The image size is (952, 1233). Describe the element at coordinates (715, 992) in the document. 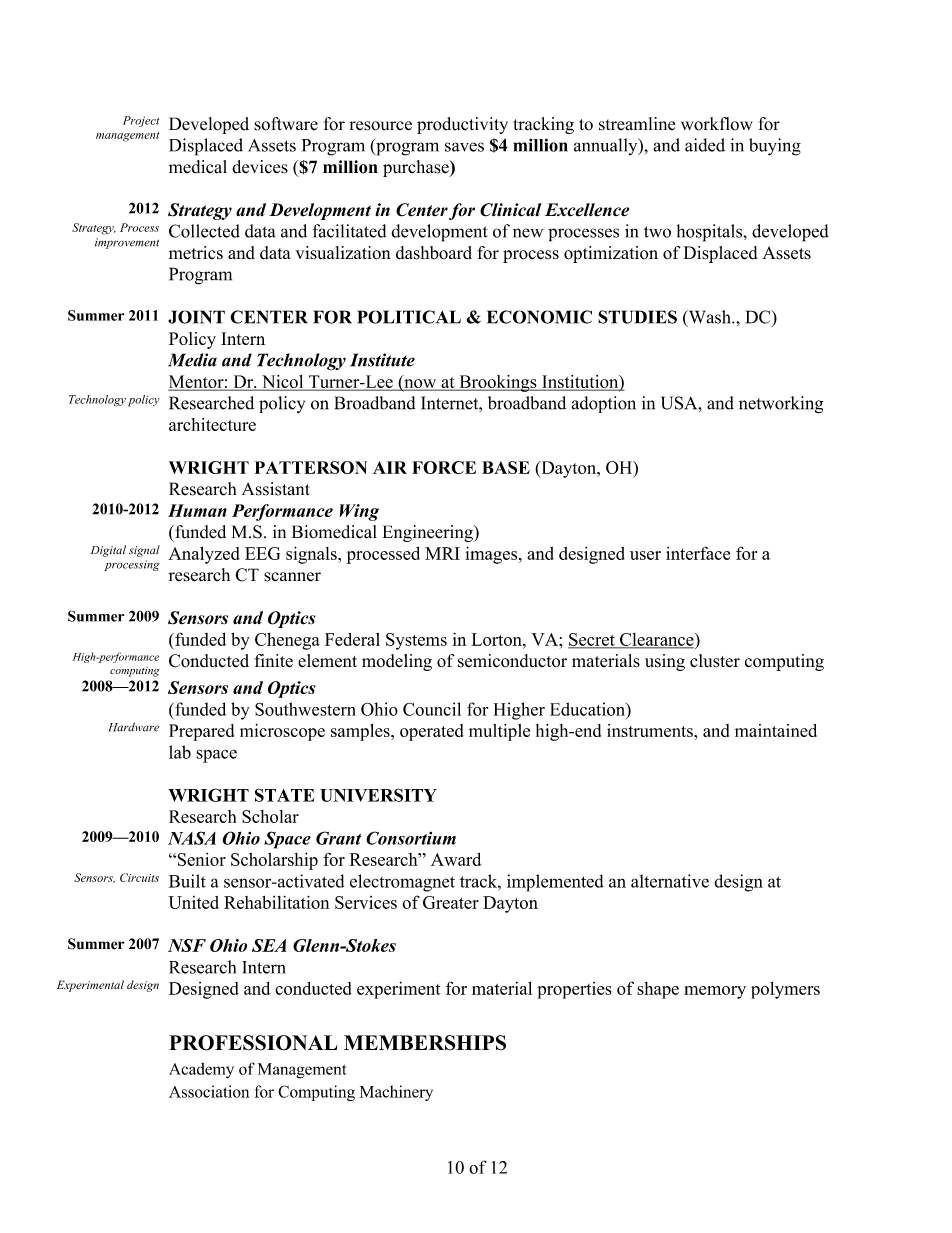

I see `memory` at that location.
